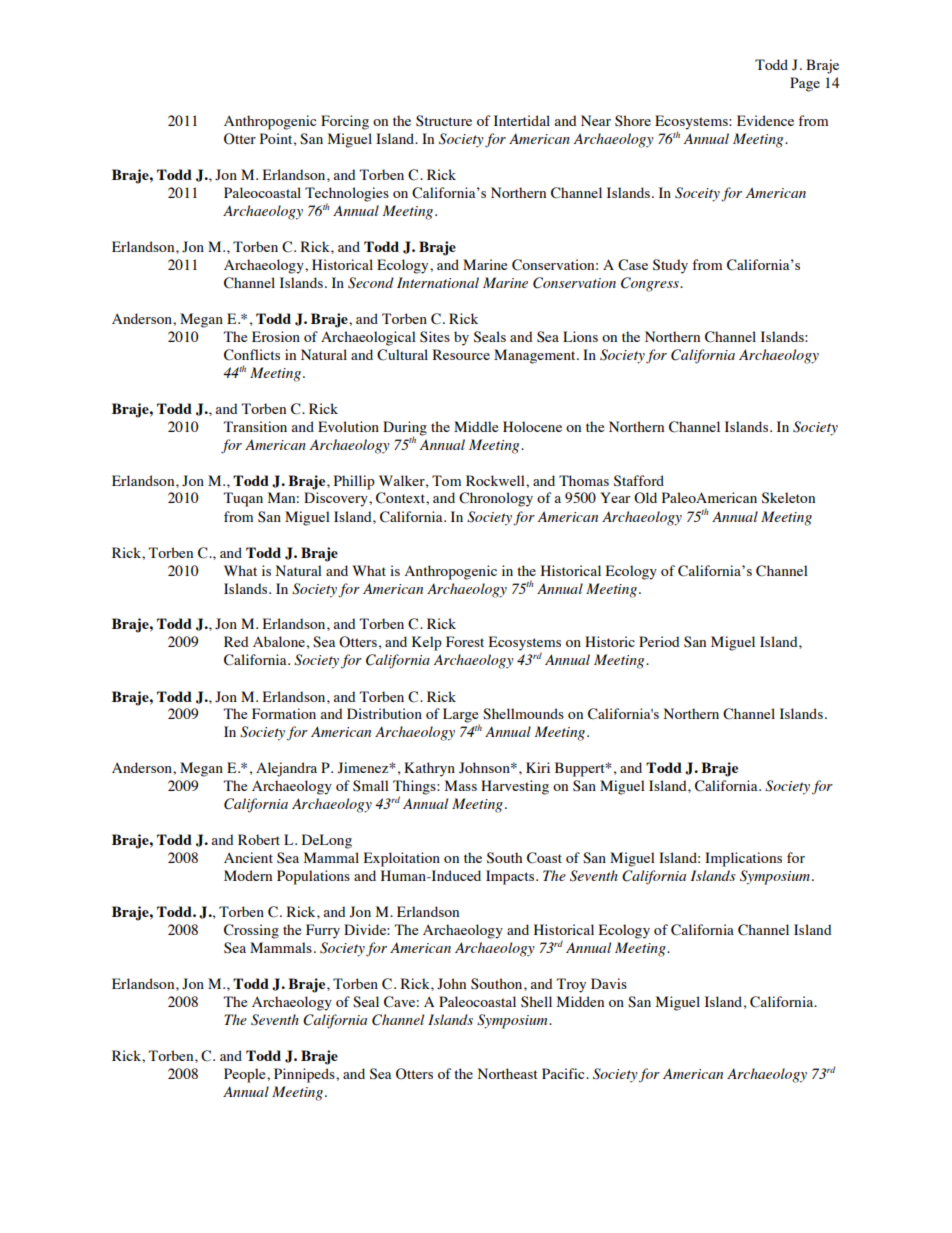 The width and height of the screenshot is (952, 1233). I want to click on Holocene, so click(532, 426).
